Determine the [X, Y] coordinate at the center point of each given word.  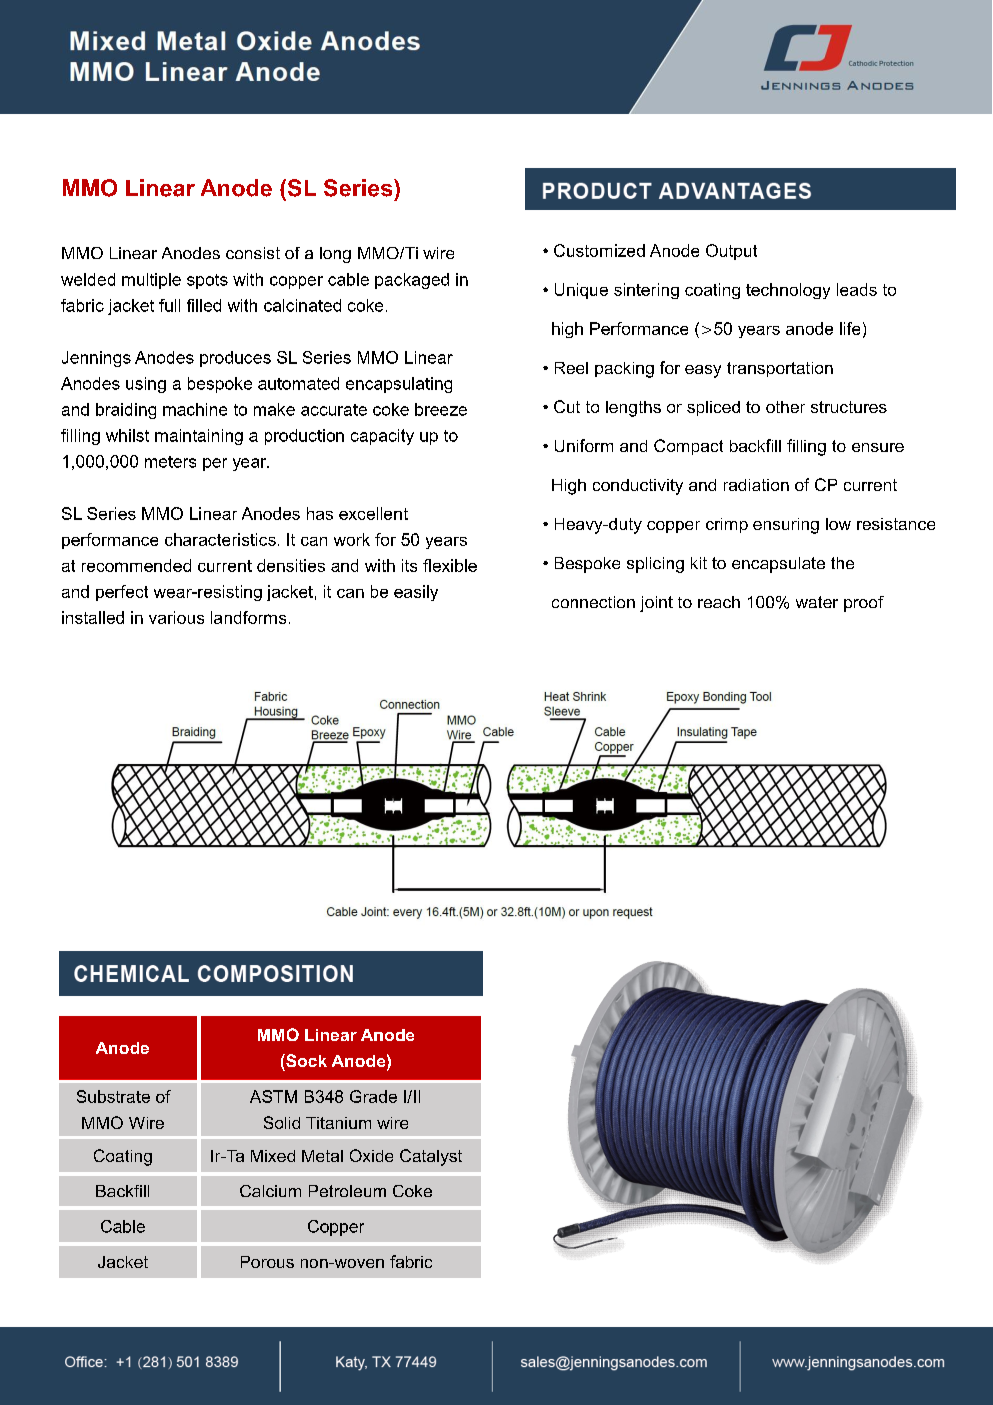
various [176, 617]
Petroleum [347, 1191]
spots [207, 281]
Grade [373, 1096]
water [817, 602]
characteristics [220, 539]
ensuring [786, 526]
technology [788, 291]
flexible [450, 565]
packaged [412, 281]
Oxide [371, 1155]
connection [593, 602]
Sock [305, 1060]
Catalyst [431, 1157]
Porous [267, 1262]
